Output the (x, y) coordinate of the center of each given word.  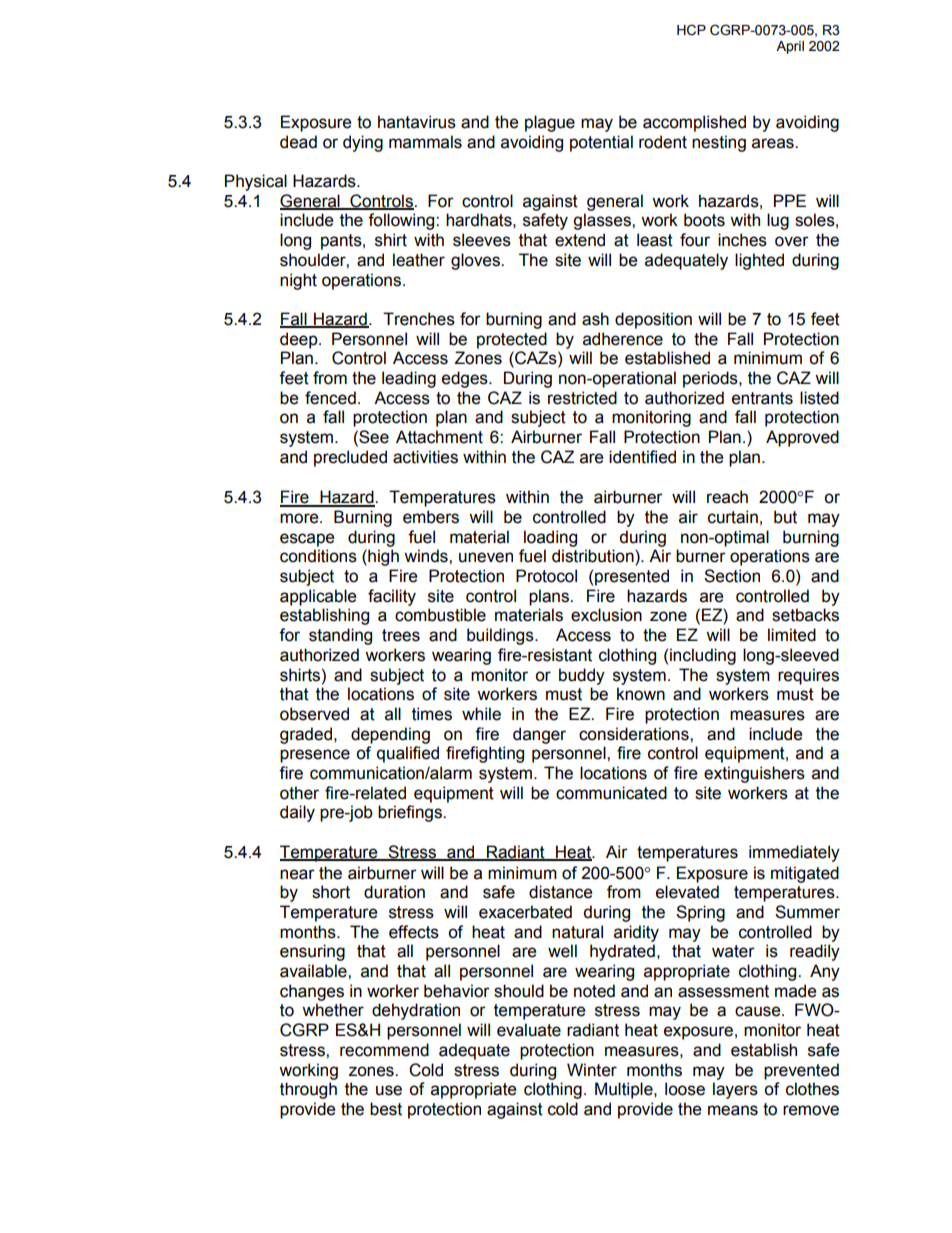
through (308, 1090)
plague (550, 123)
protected (512, 340)
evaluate (529, 1030)
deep (300, 340)
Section (732, 576)
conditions (318, 556)
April (790, 47)
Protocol (546, 576)
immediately (794, 853)
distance (560, 892)
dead (298, 142)
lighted (759, 261)
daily (297, 813)
